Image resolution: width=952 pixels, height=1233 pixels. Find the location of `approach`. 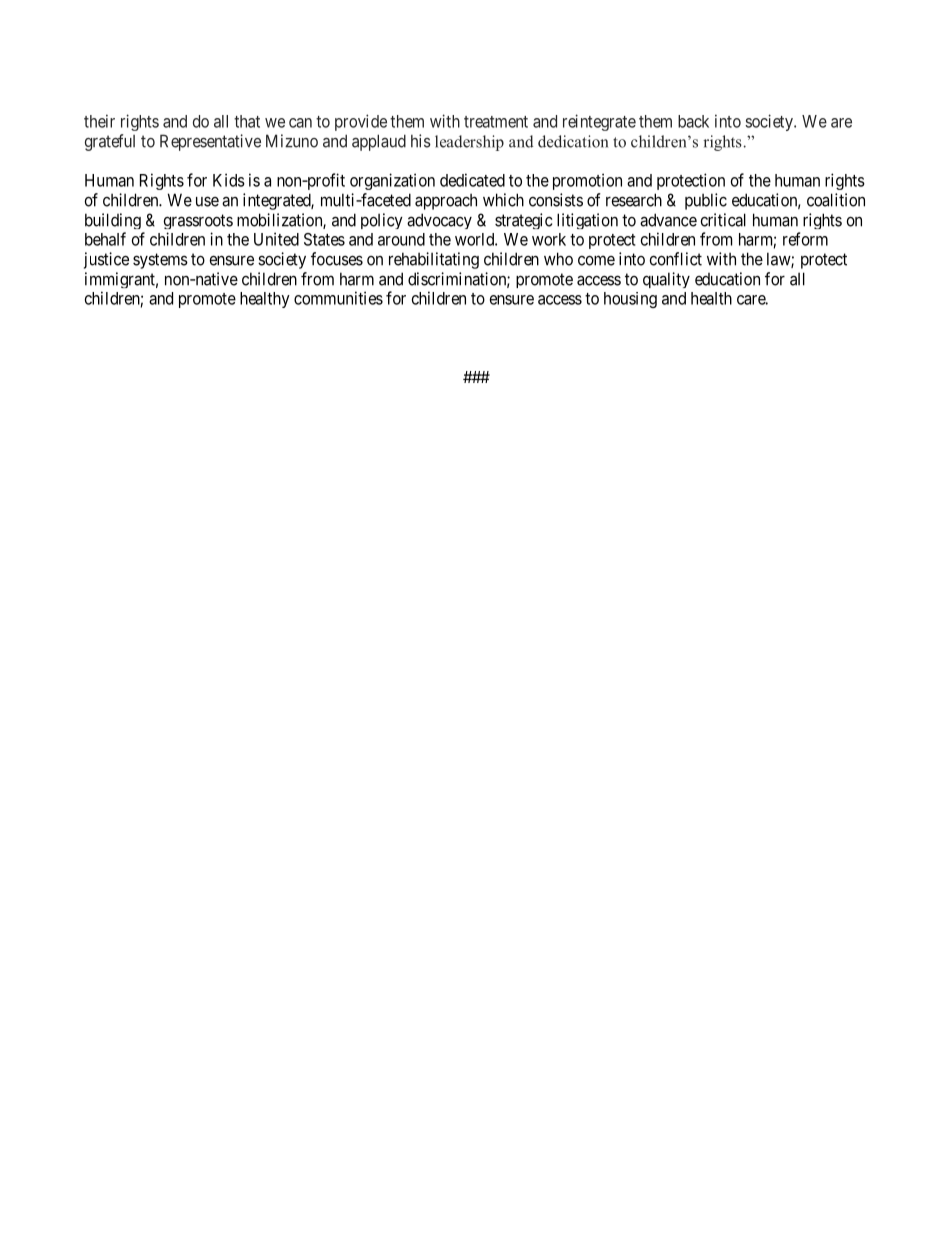

approach is located at coordinates (446, 202).
